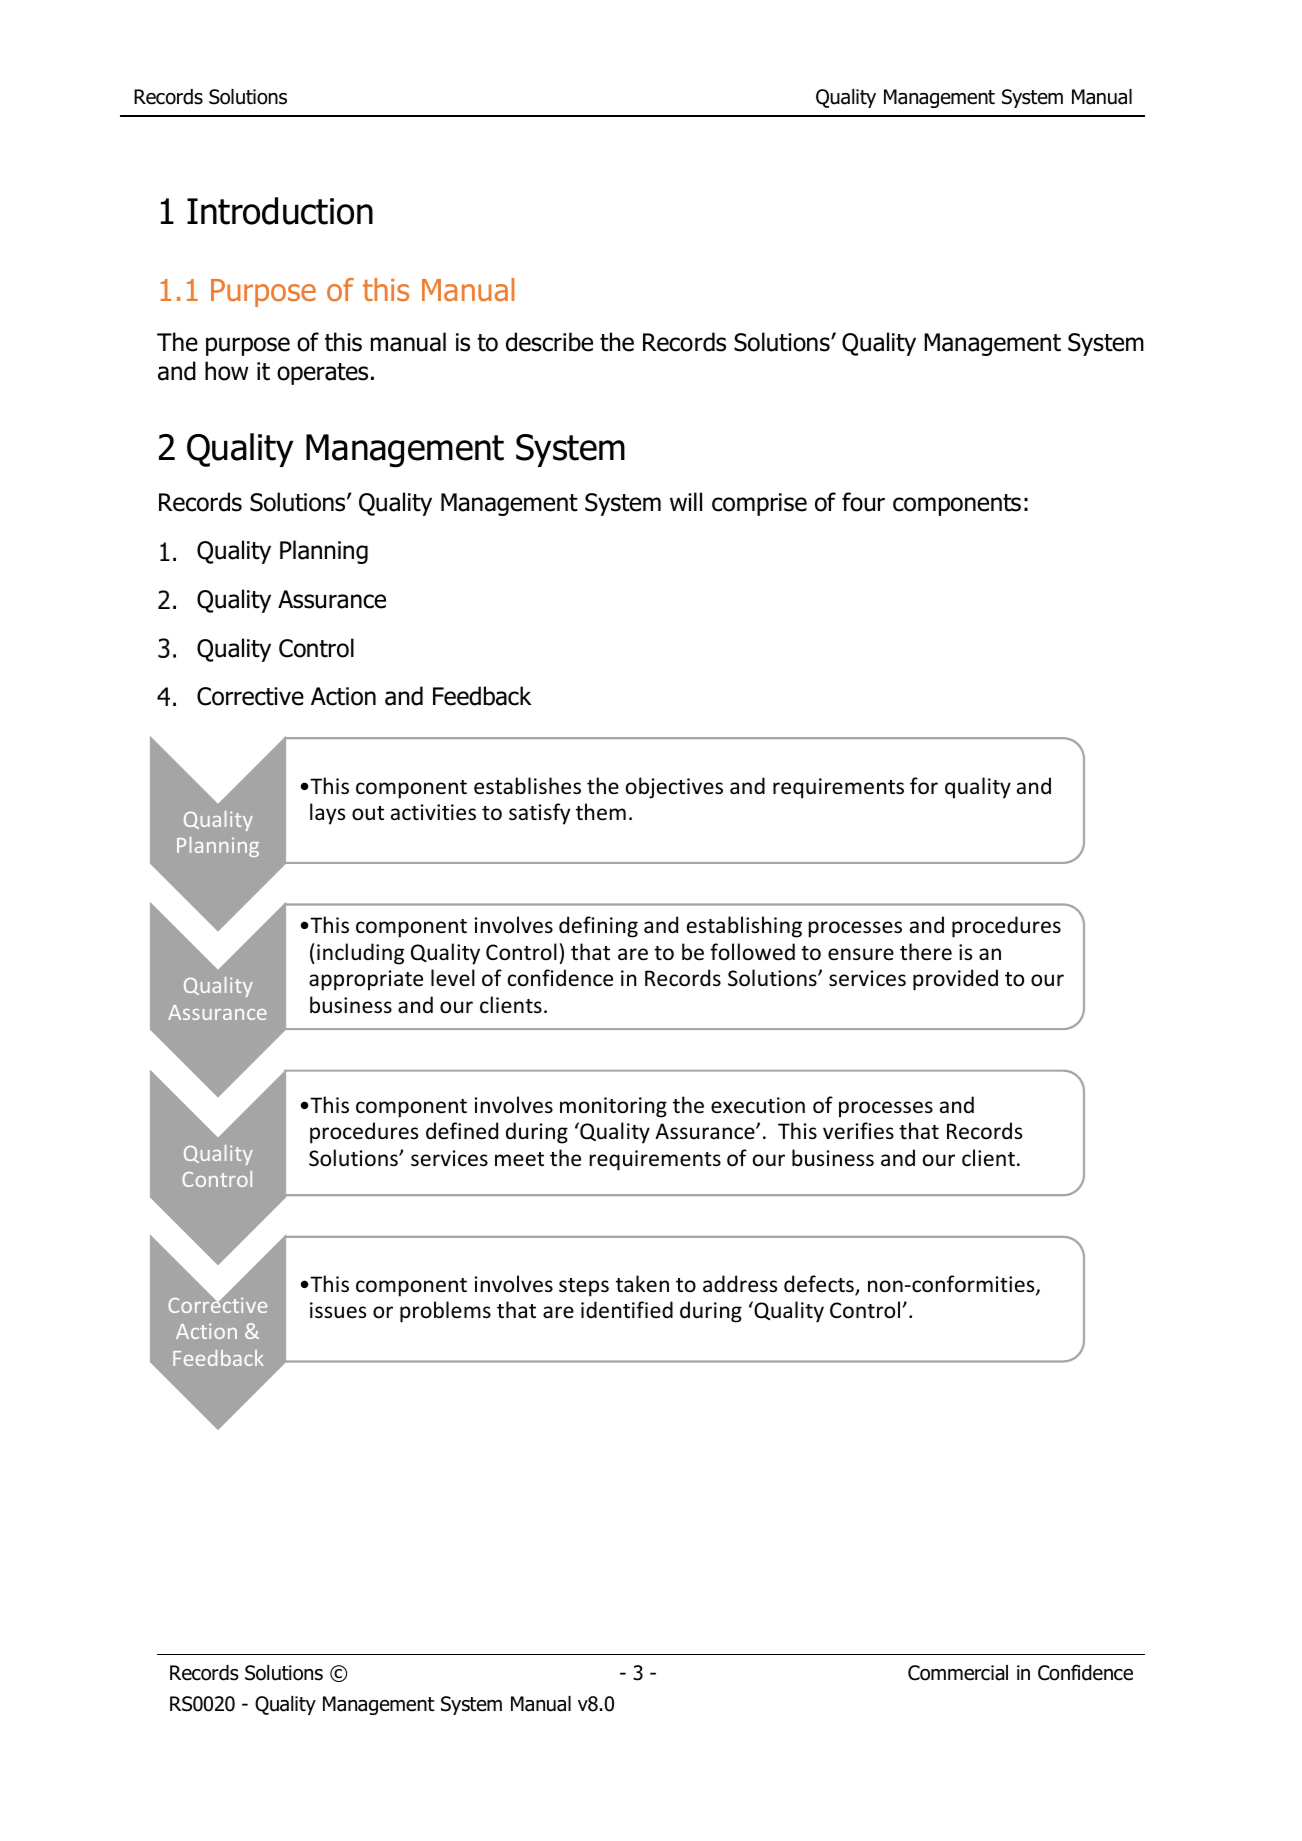  Describe the element at coordinates (338, 1310) in the page. I see `issues` at that location.
